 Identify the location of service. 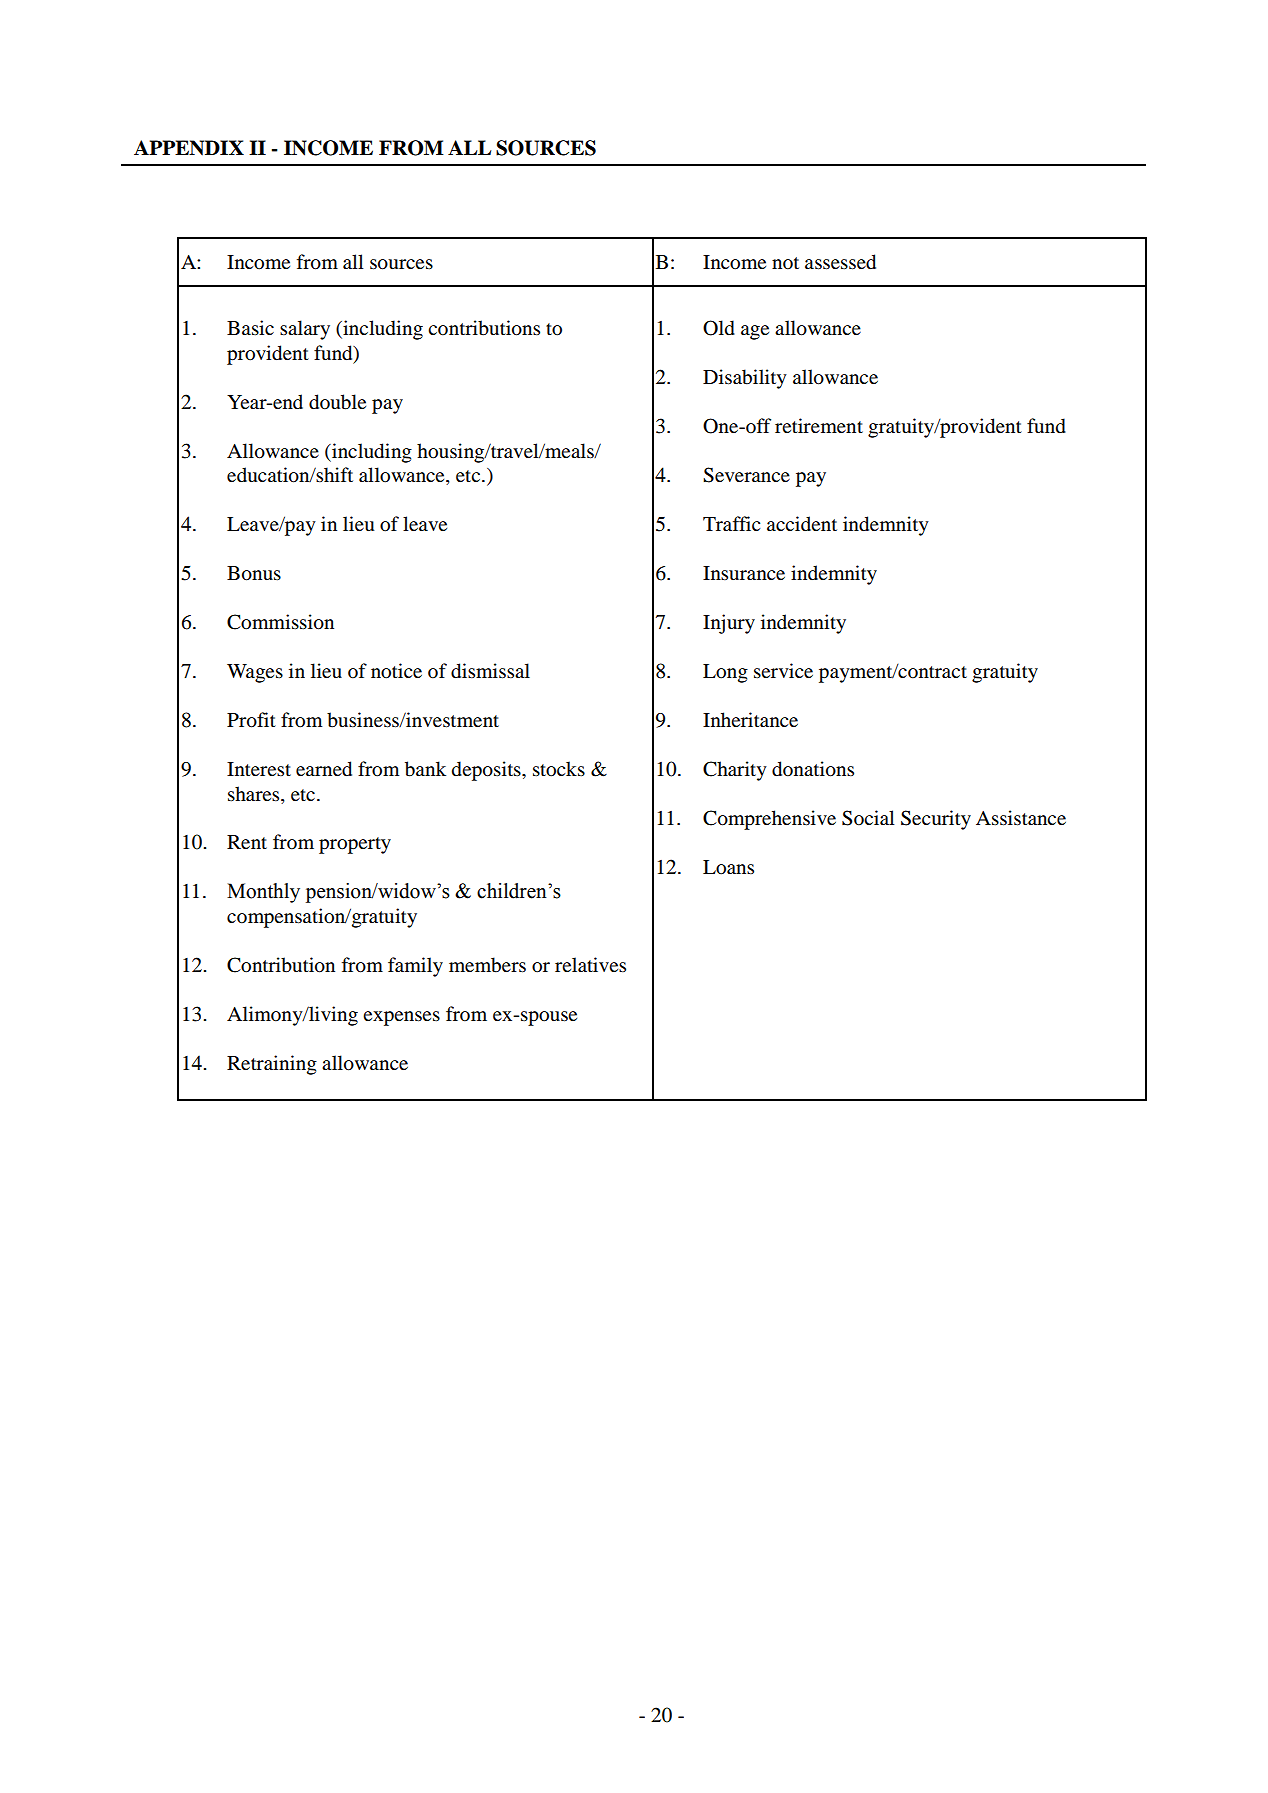
(783, 670).
